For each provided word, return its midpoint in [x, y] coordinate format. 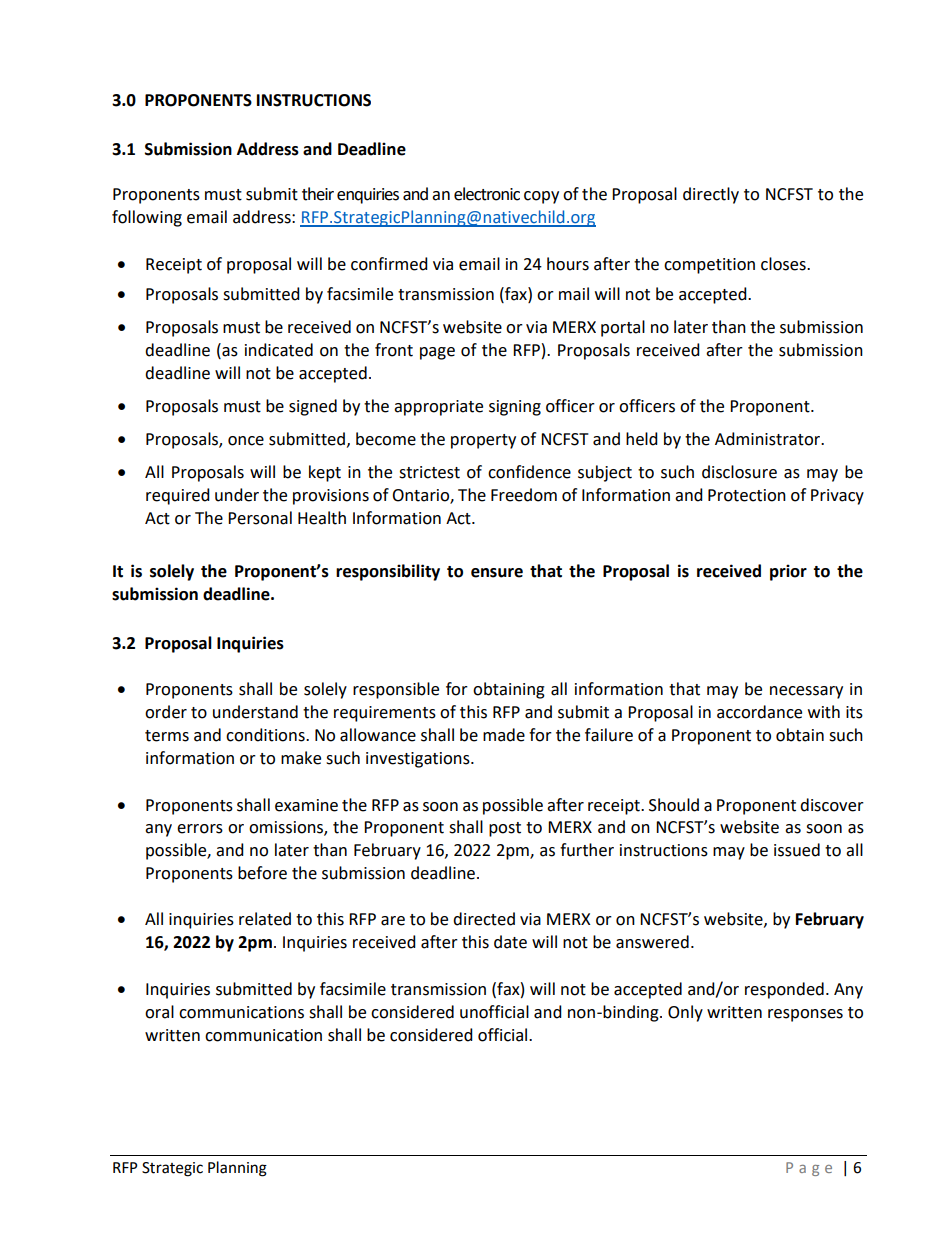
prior [788, 572]
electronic [487, 194]
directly [711, 195]
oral [159, 1012]
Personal [260, 518]
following [147, 218]
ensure [497, 573]
